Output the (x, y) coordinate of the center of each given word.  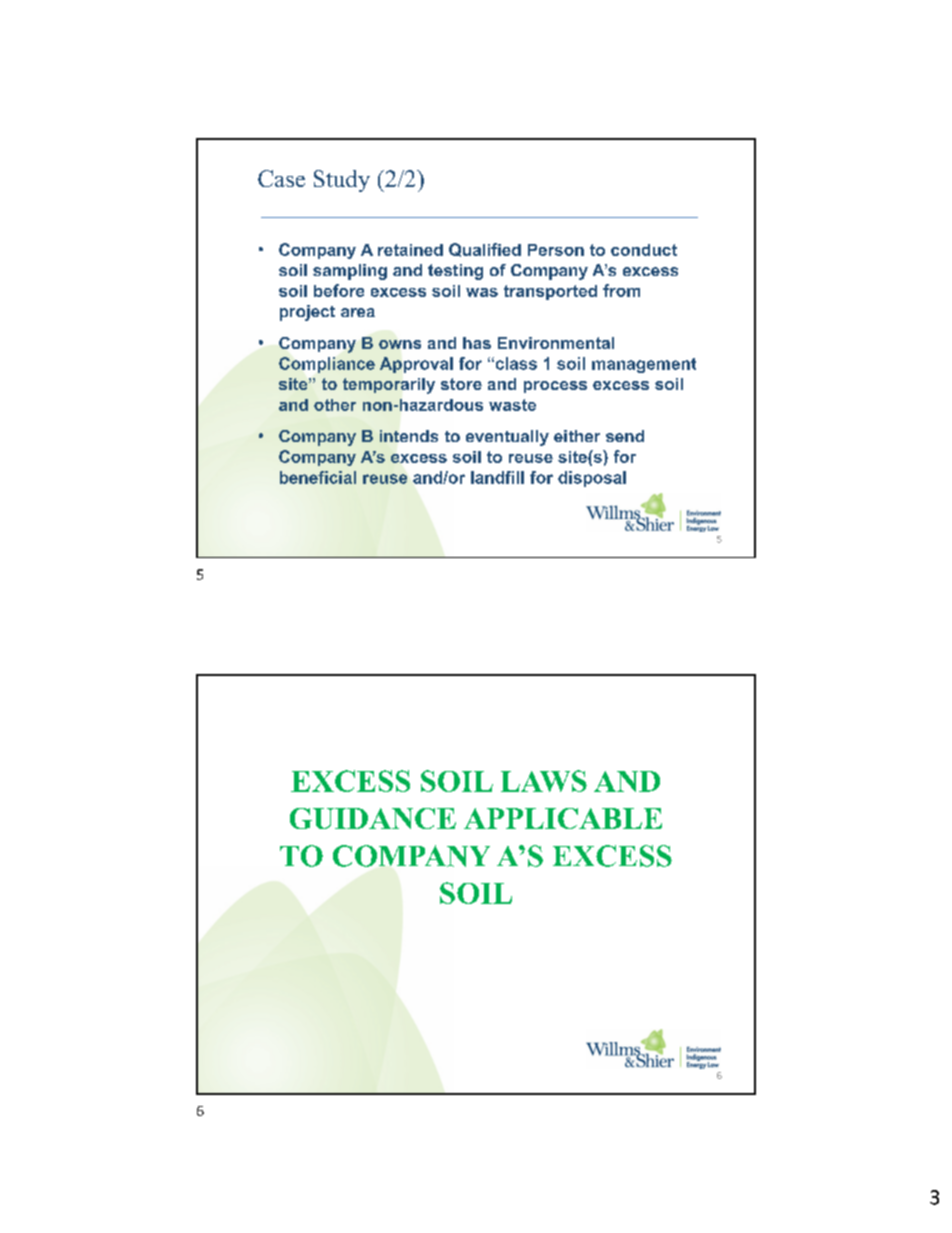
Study (342, 181)
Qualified (485, 250)
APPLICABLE (563, 818)
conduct (644, 250)
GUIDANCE (373, 818)
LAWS (544, 781)
